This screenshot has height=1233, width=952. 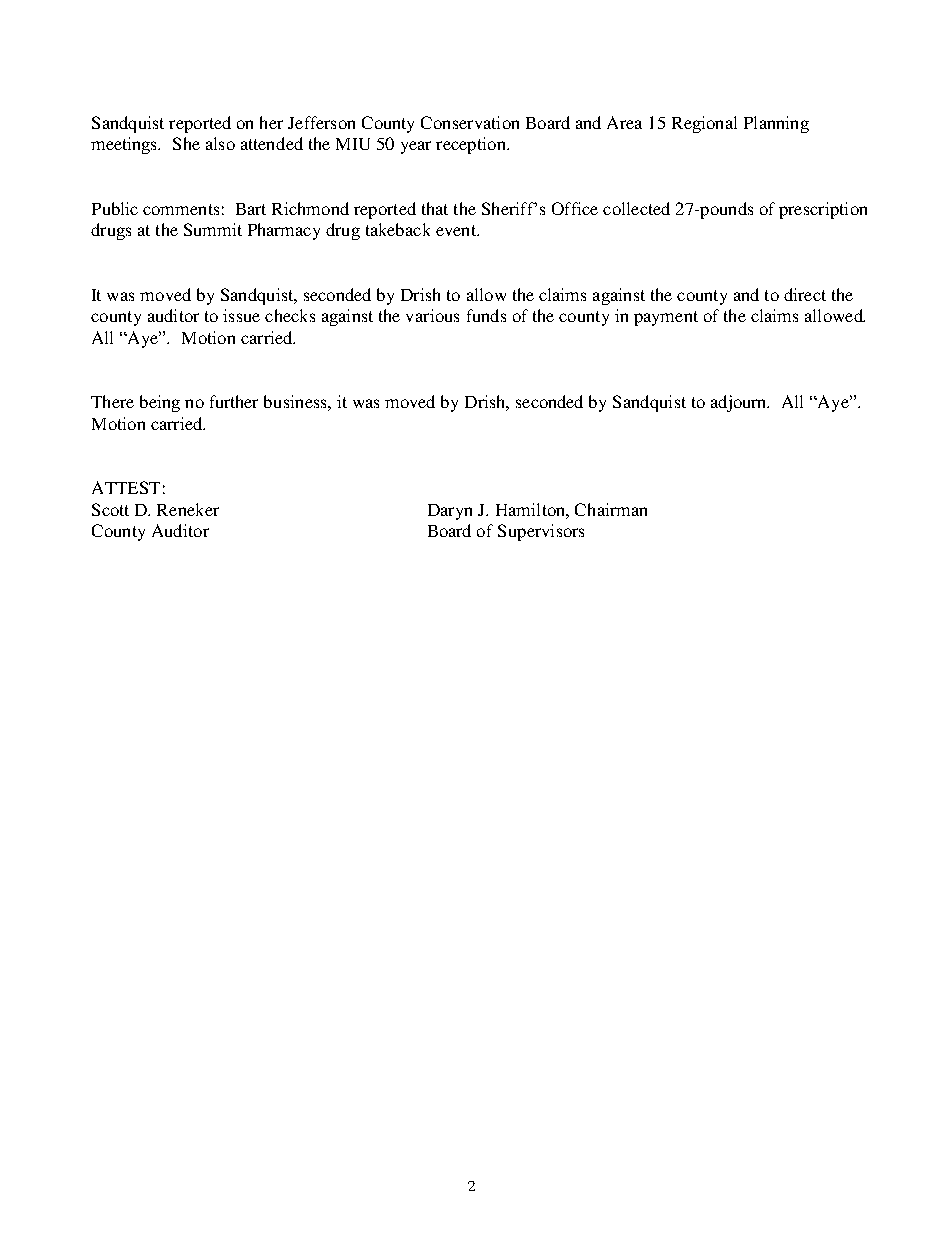 I want to click on payment, so click(x=666, y=318).
